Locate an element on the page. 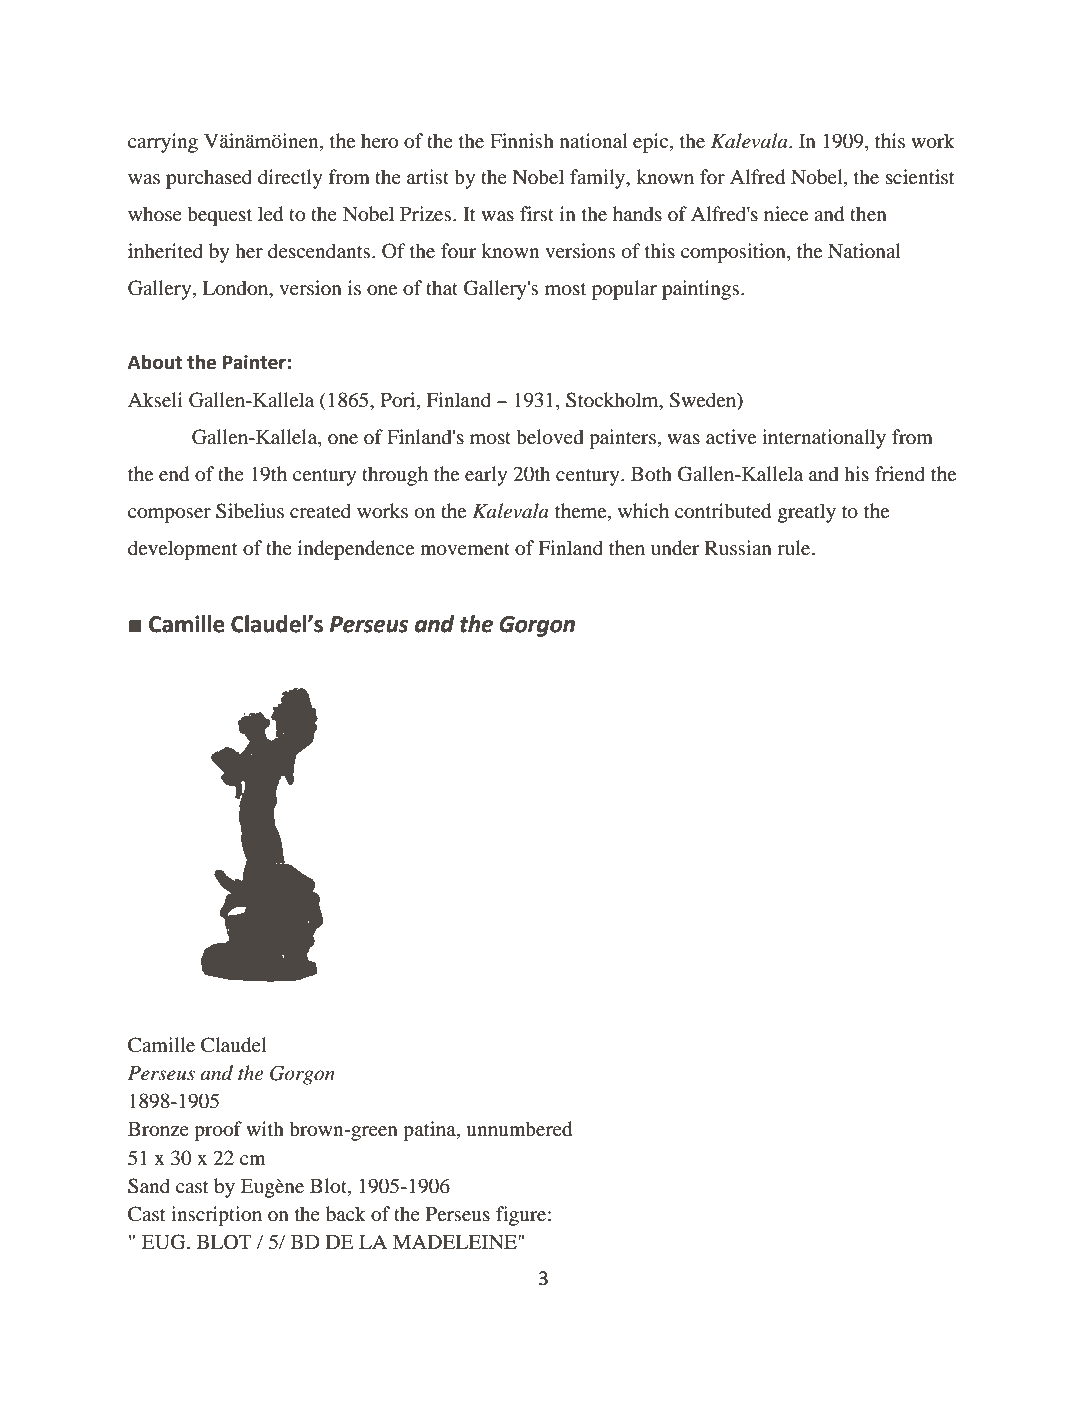 The width and height of the document is (1087, 1407). Sibelius is located at coordinates (250, 511).
